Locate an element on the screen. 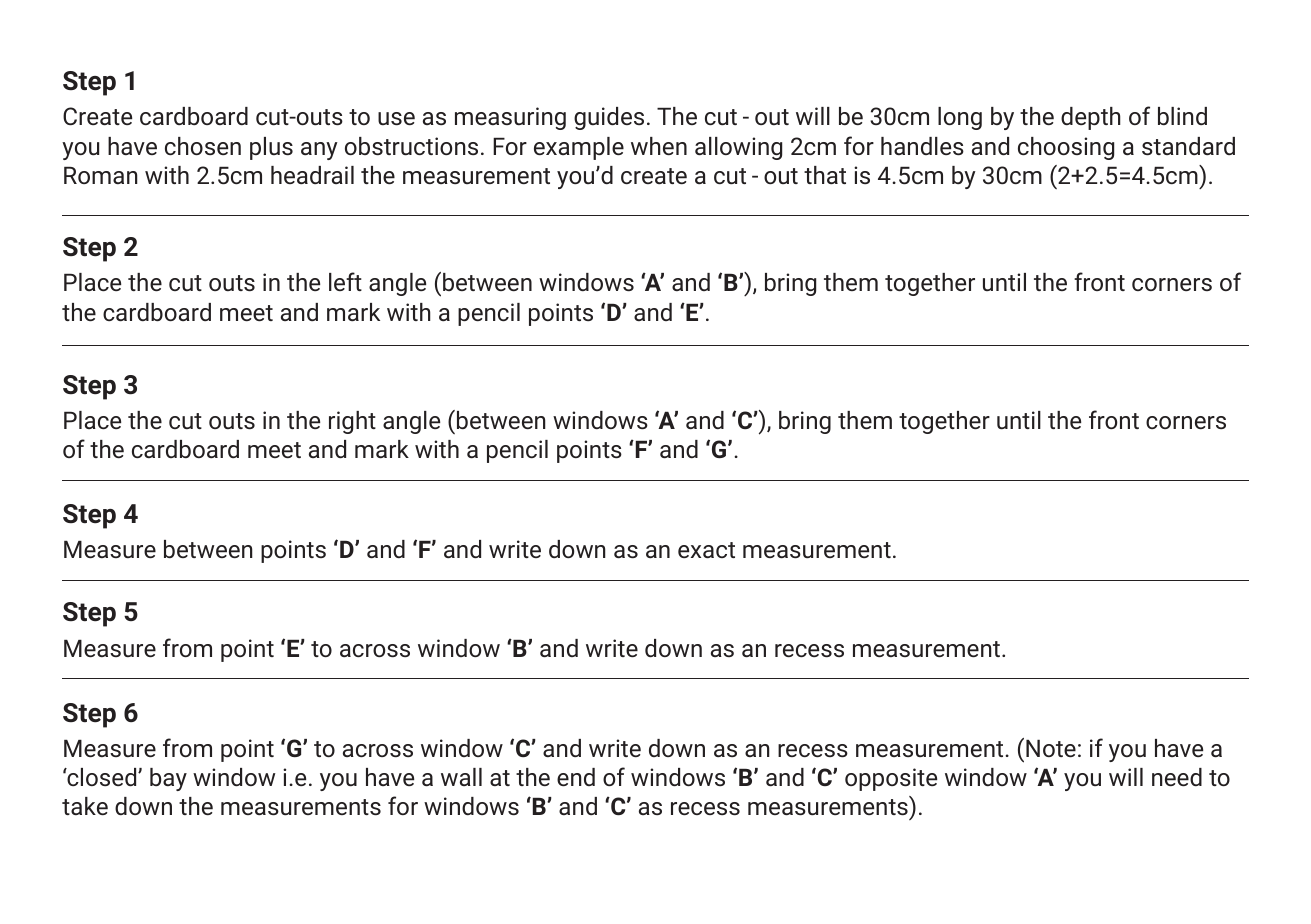 The height and width of the screenshot is (924, 1311). opposite is located at coordinates (891, 779).
